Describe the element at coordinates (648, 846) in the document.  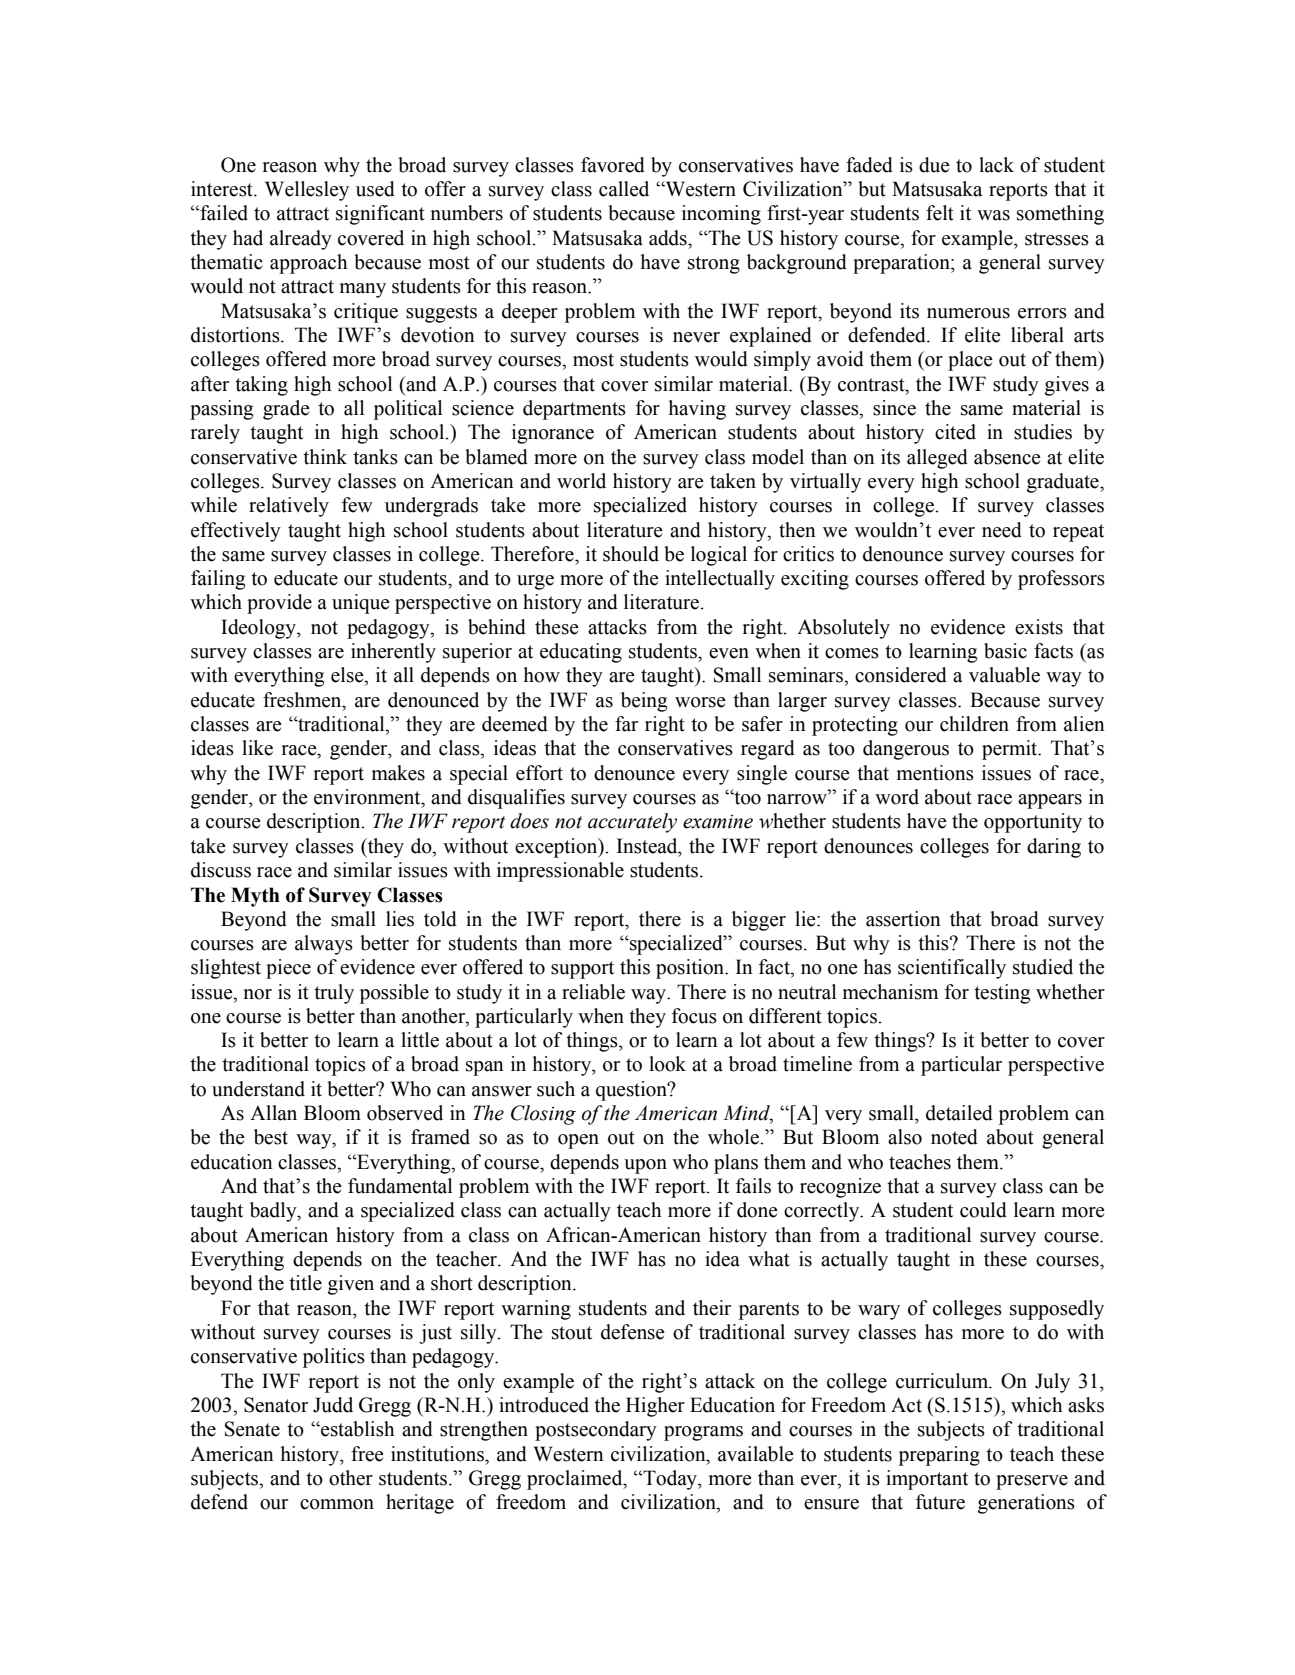
I see `Instead` at that location.
